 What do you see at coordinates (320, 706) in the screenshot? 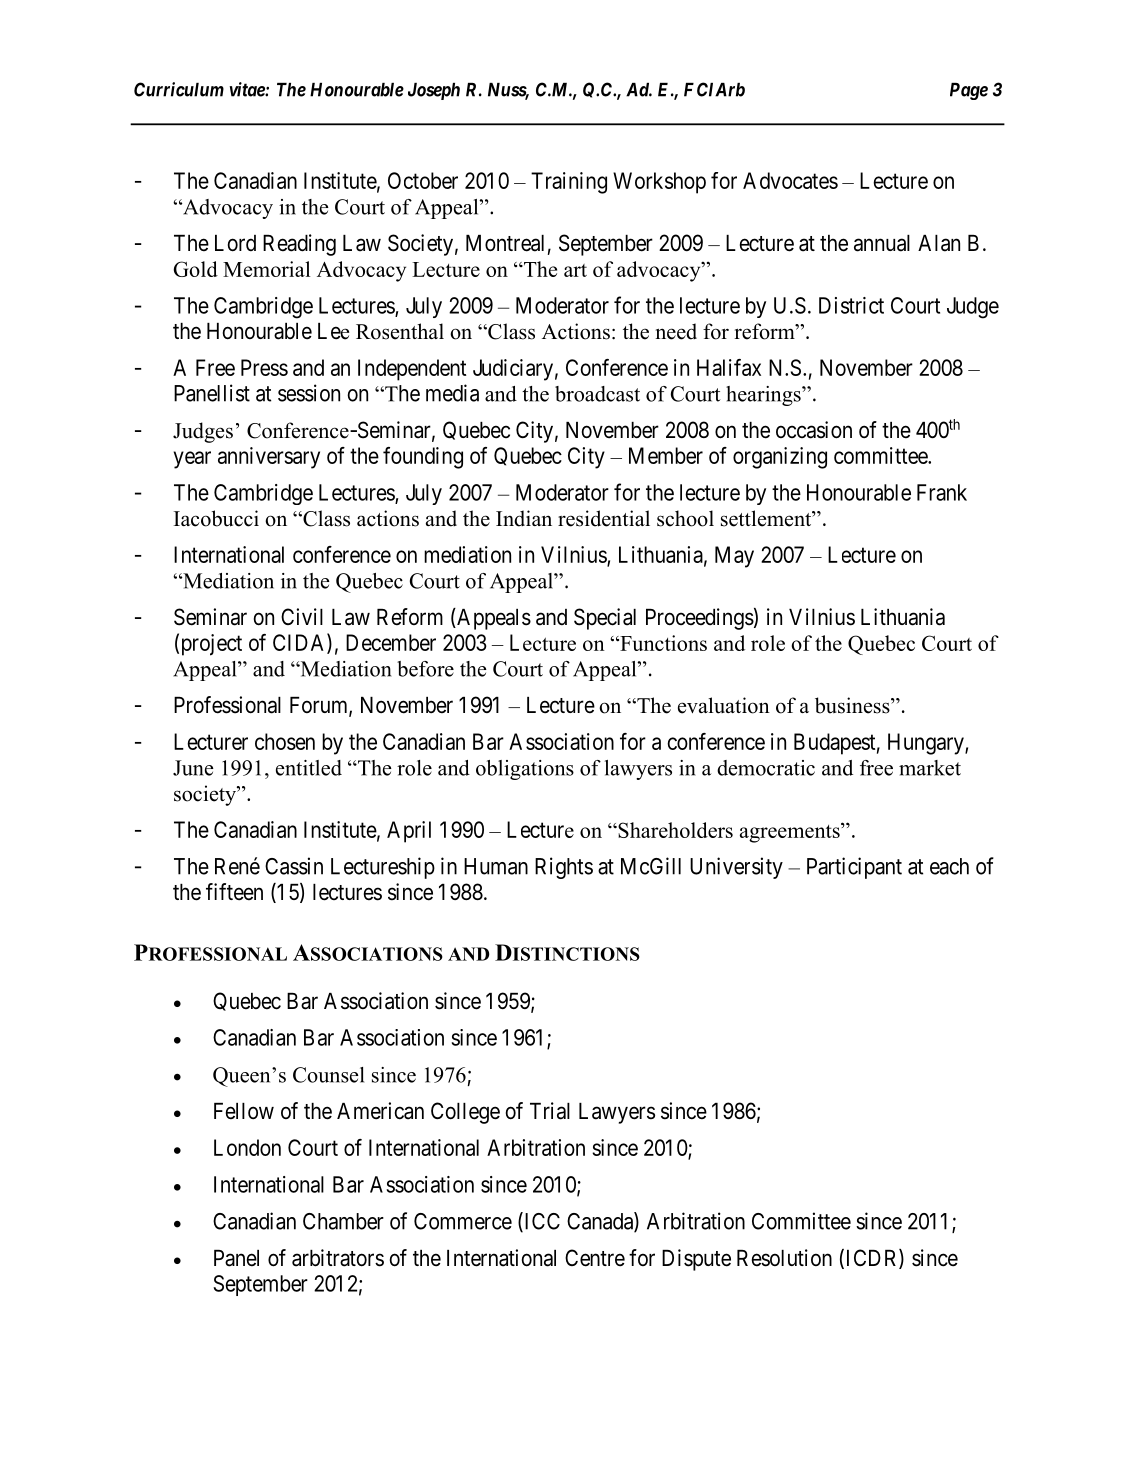
I see `Forum` at bounding box center [320, 706].
